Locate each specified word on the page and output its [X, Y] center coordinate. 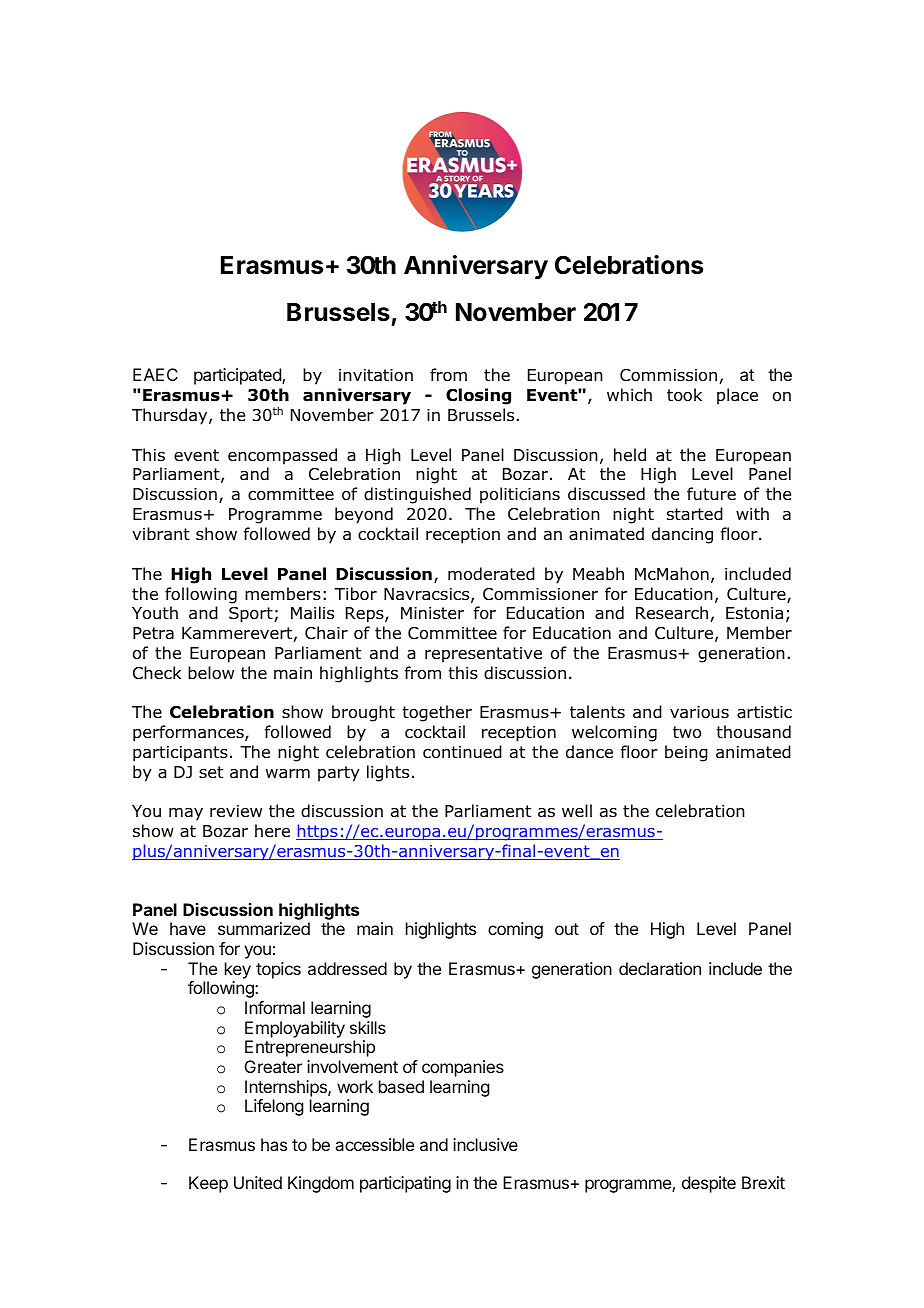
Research [672, 613]
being [686, 753]
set [211, 772]
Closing [478, 396]
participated [238, 376]
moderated [491, 574]
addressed [347, 968]
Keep [208, 1184]
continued [462, 752]
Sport [252, 615]
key [238, 970]
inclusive [485, 1144]
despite [709, 1184]
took [684, 395]
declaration [660, 968]
